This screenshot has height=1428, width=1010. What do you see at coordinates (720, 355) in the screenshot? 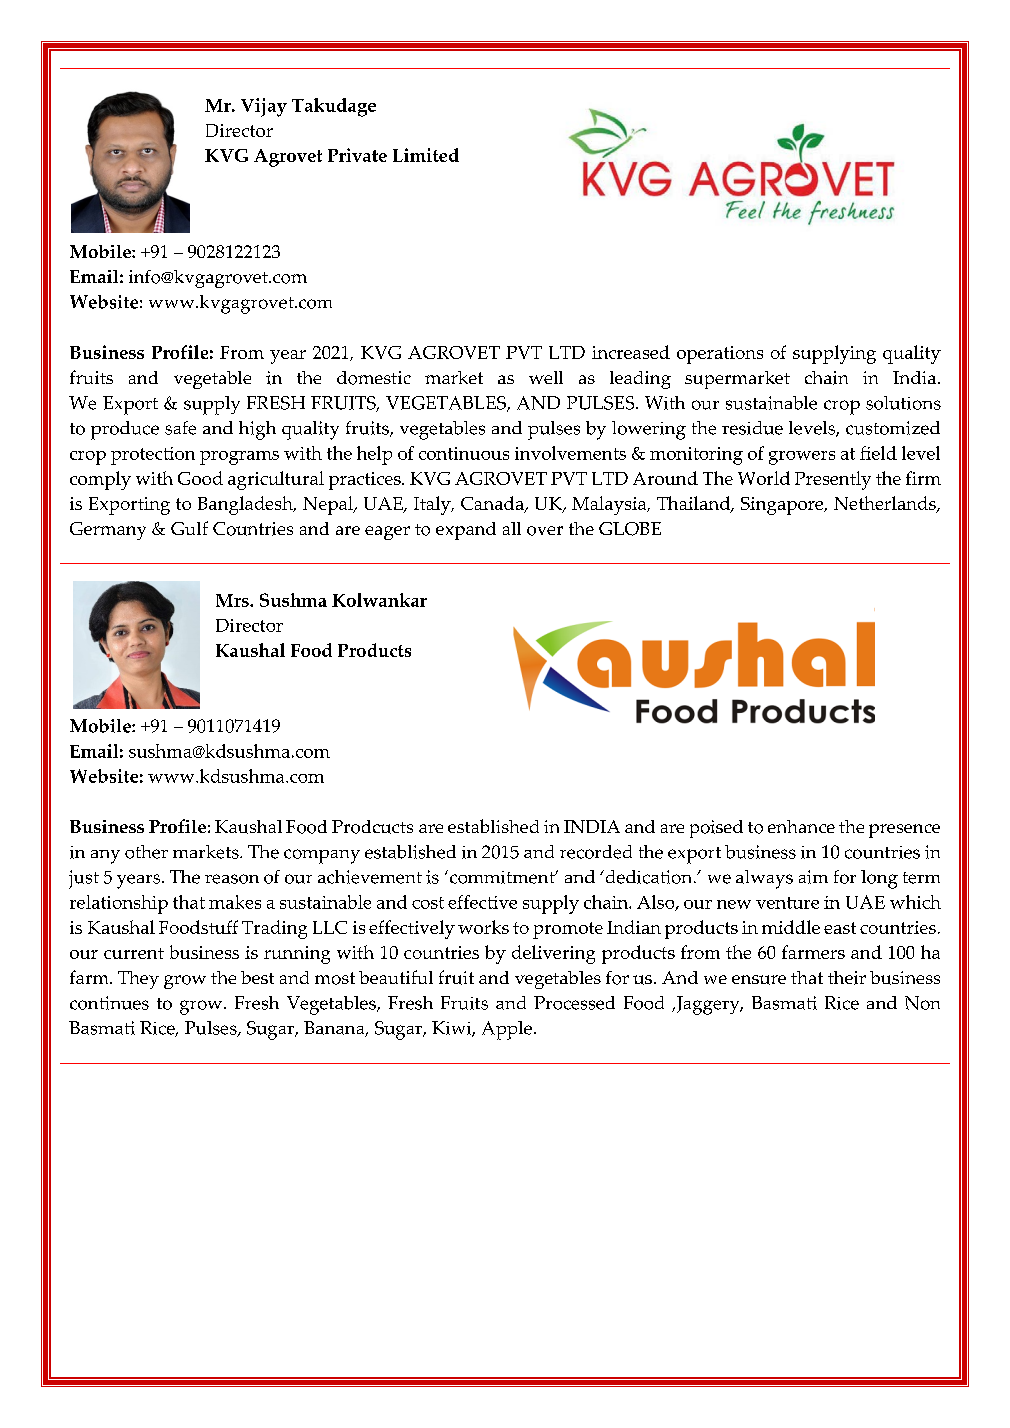
I see `operations` at bounding box center [720, 355].
